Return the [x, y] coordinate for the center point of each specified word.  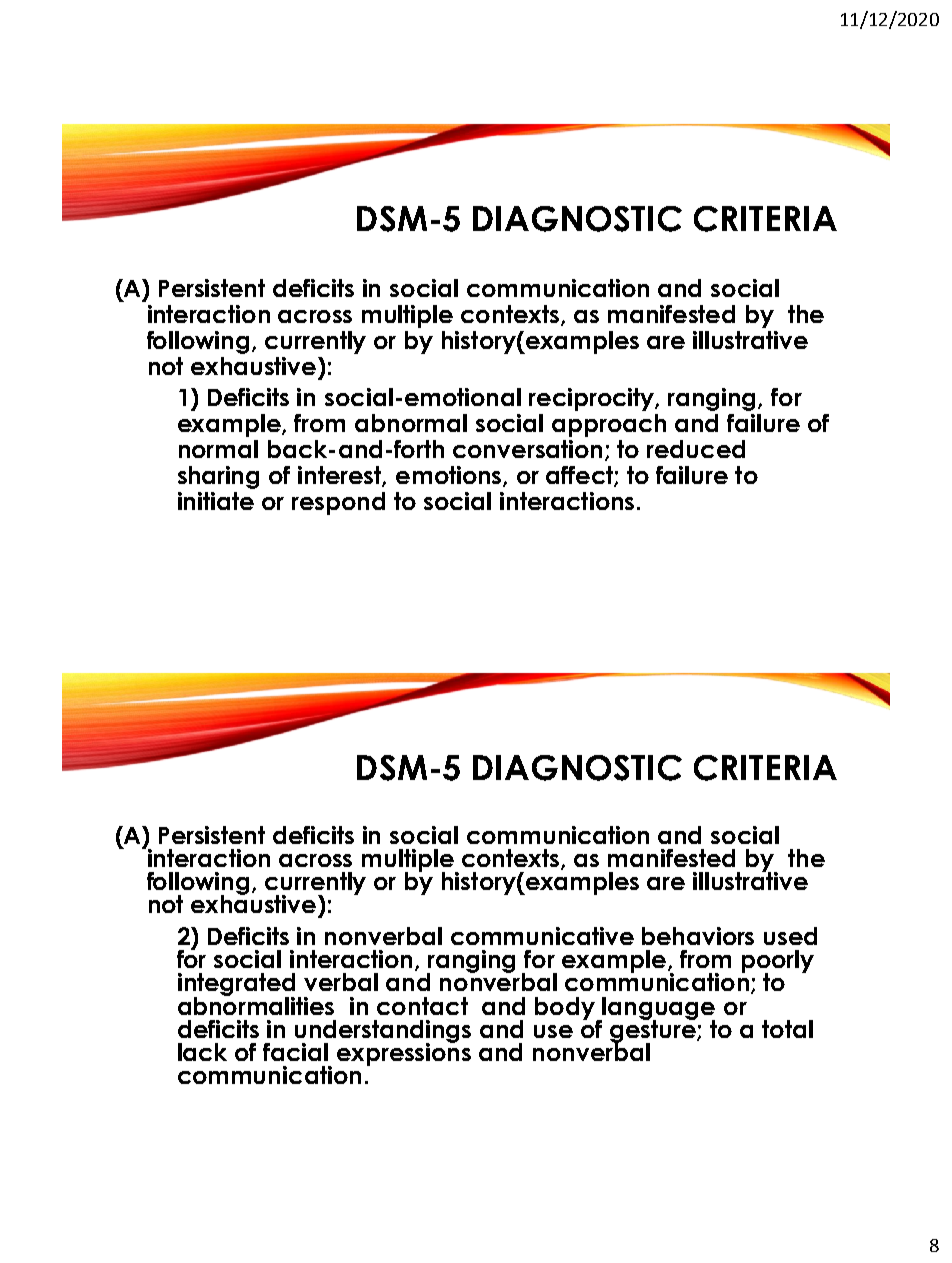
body [566, 1009]
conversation [527, 449]
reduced [696, 449]
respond [338, 503]
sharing [218, 477]
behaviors [698, 936]
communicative [542, 936]
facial [295, 1052]
